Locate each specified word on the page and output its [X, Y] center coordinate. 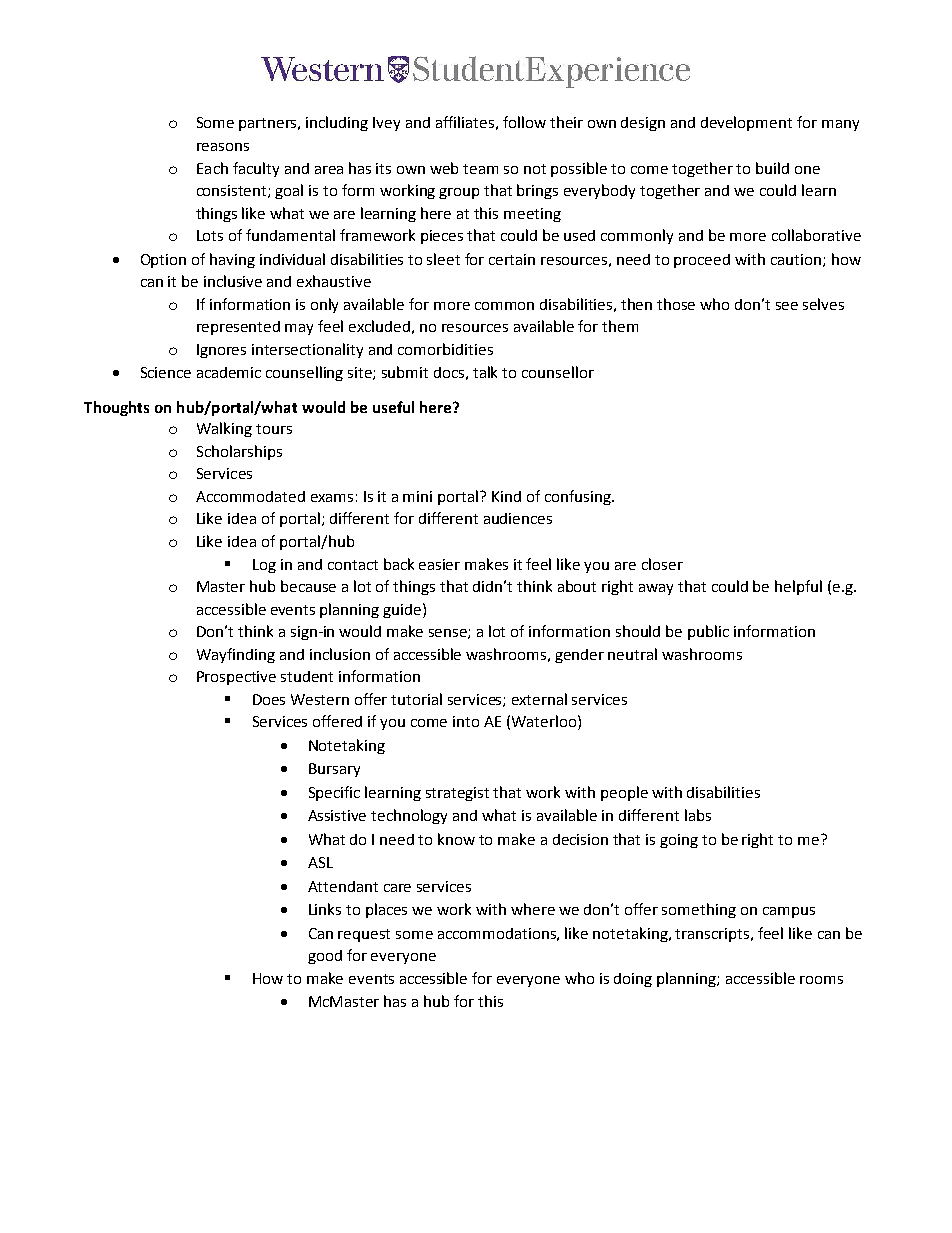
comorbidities [445, 349]
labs [698, 815]
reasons [223, 147]
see [787, 306]
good [325, 957]
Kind [506, 496]
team [480, 169]
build [772, 168]
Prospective [236, 678]
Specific [334, 793]
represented [238, 328]
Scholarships [239, 452]
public [708, 632]
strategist [457, 794]
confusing [579, 497]
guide [403, 610]
